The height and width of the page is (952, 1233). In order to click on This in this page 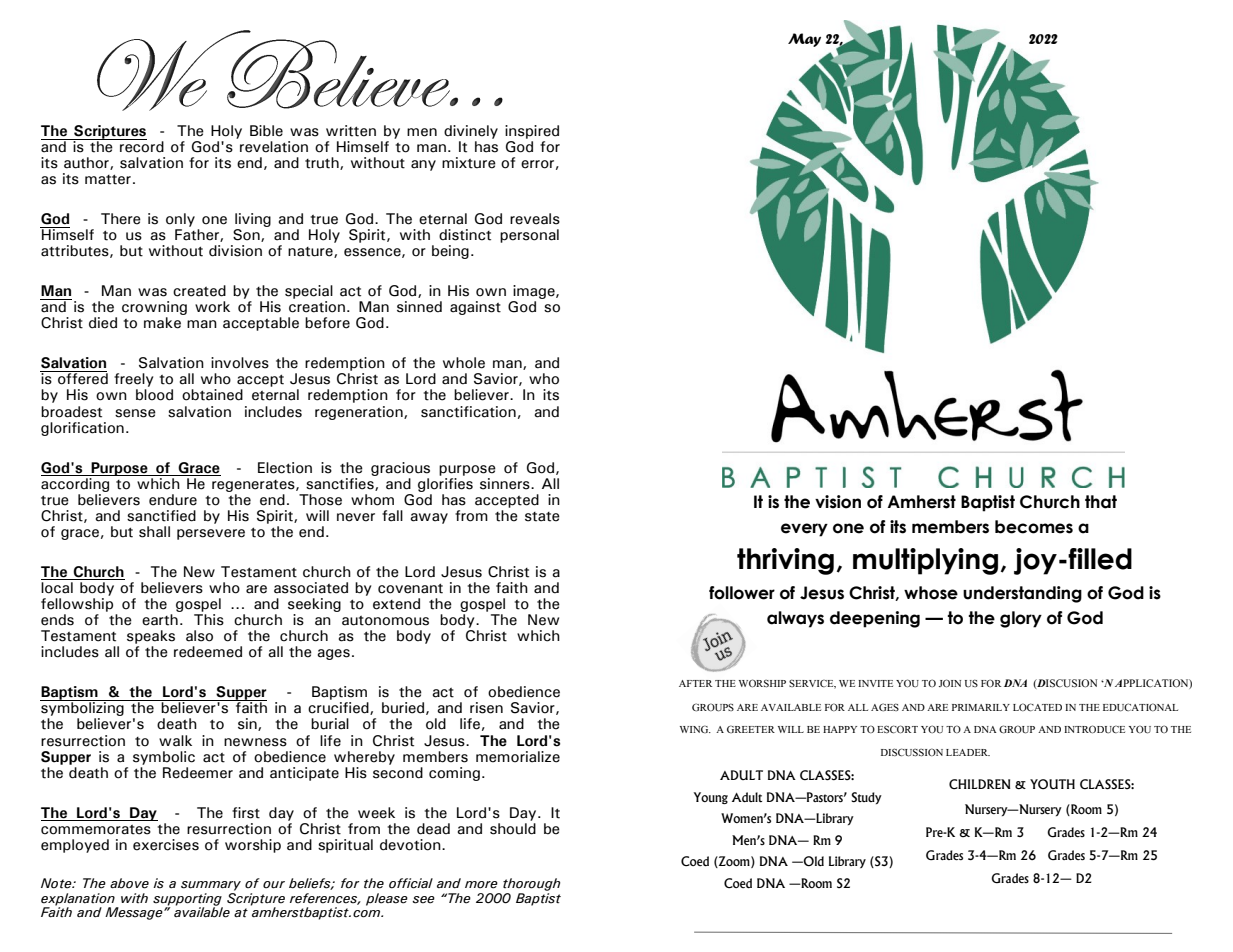, I will do `click(209, 618)`.
